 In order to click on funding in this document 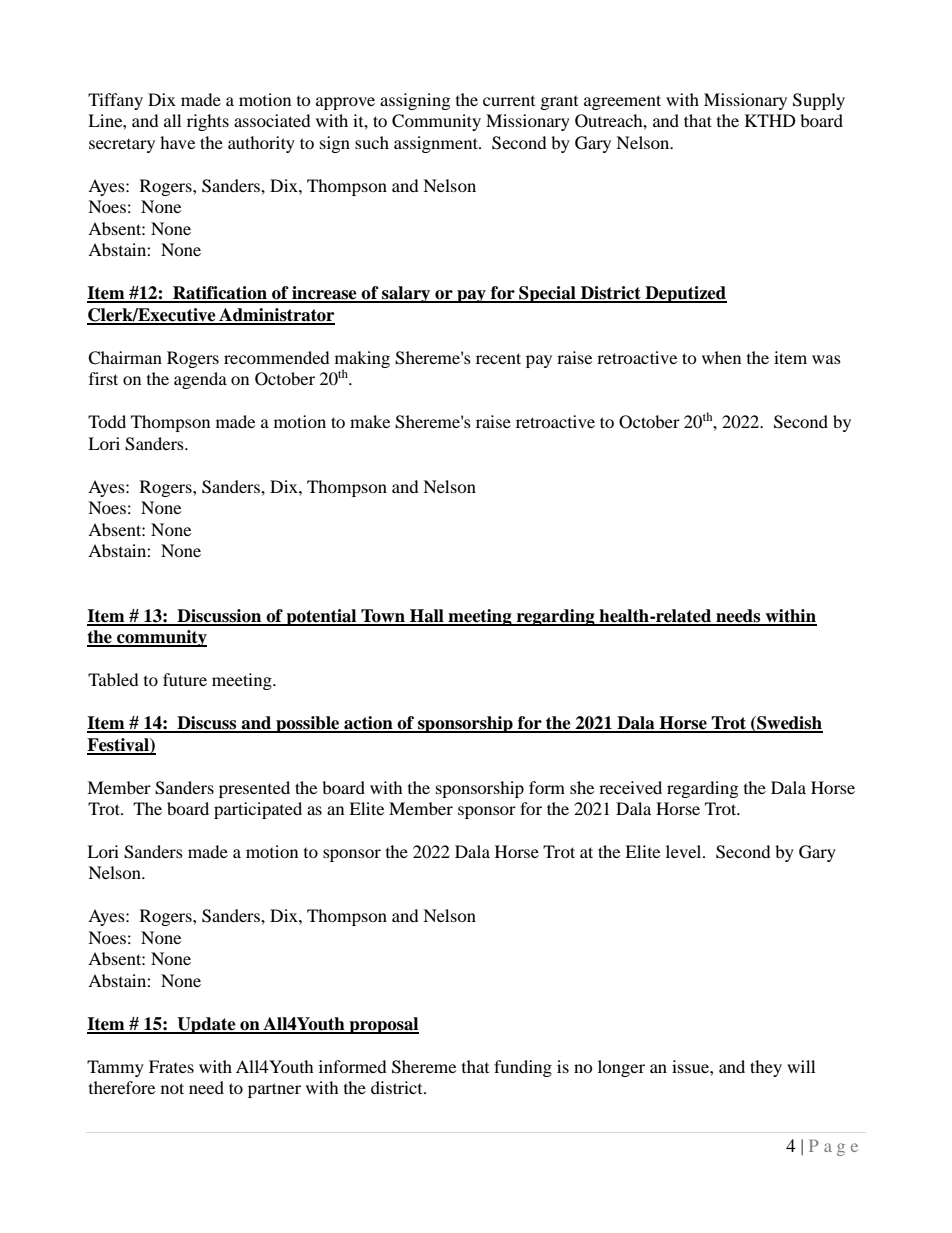, I will do `click(523, 1068)`.
